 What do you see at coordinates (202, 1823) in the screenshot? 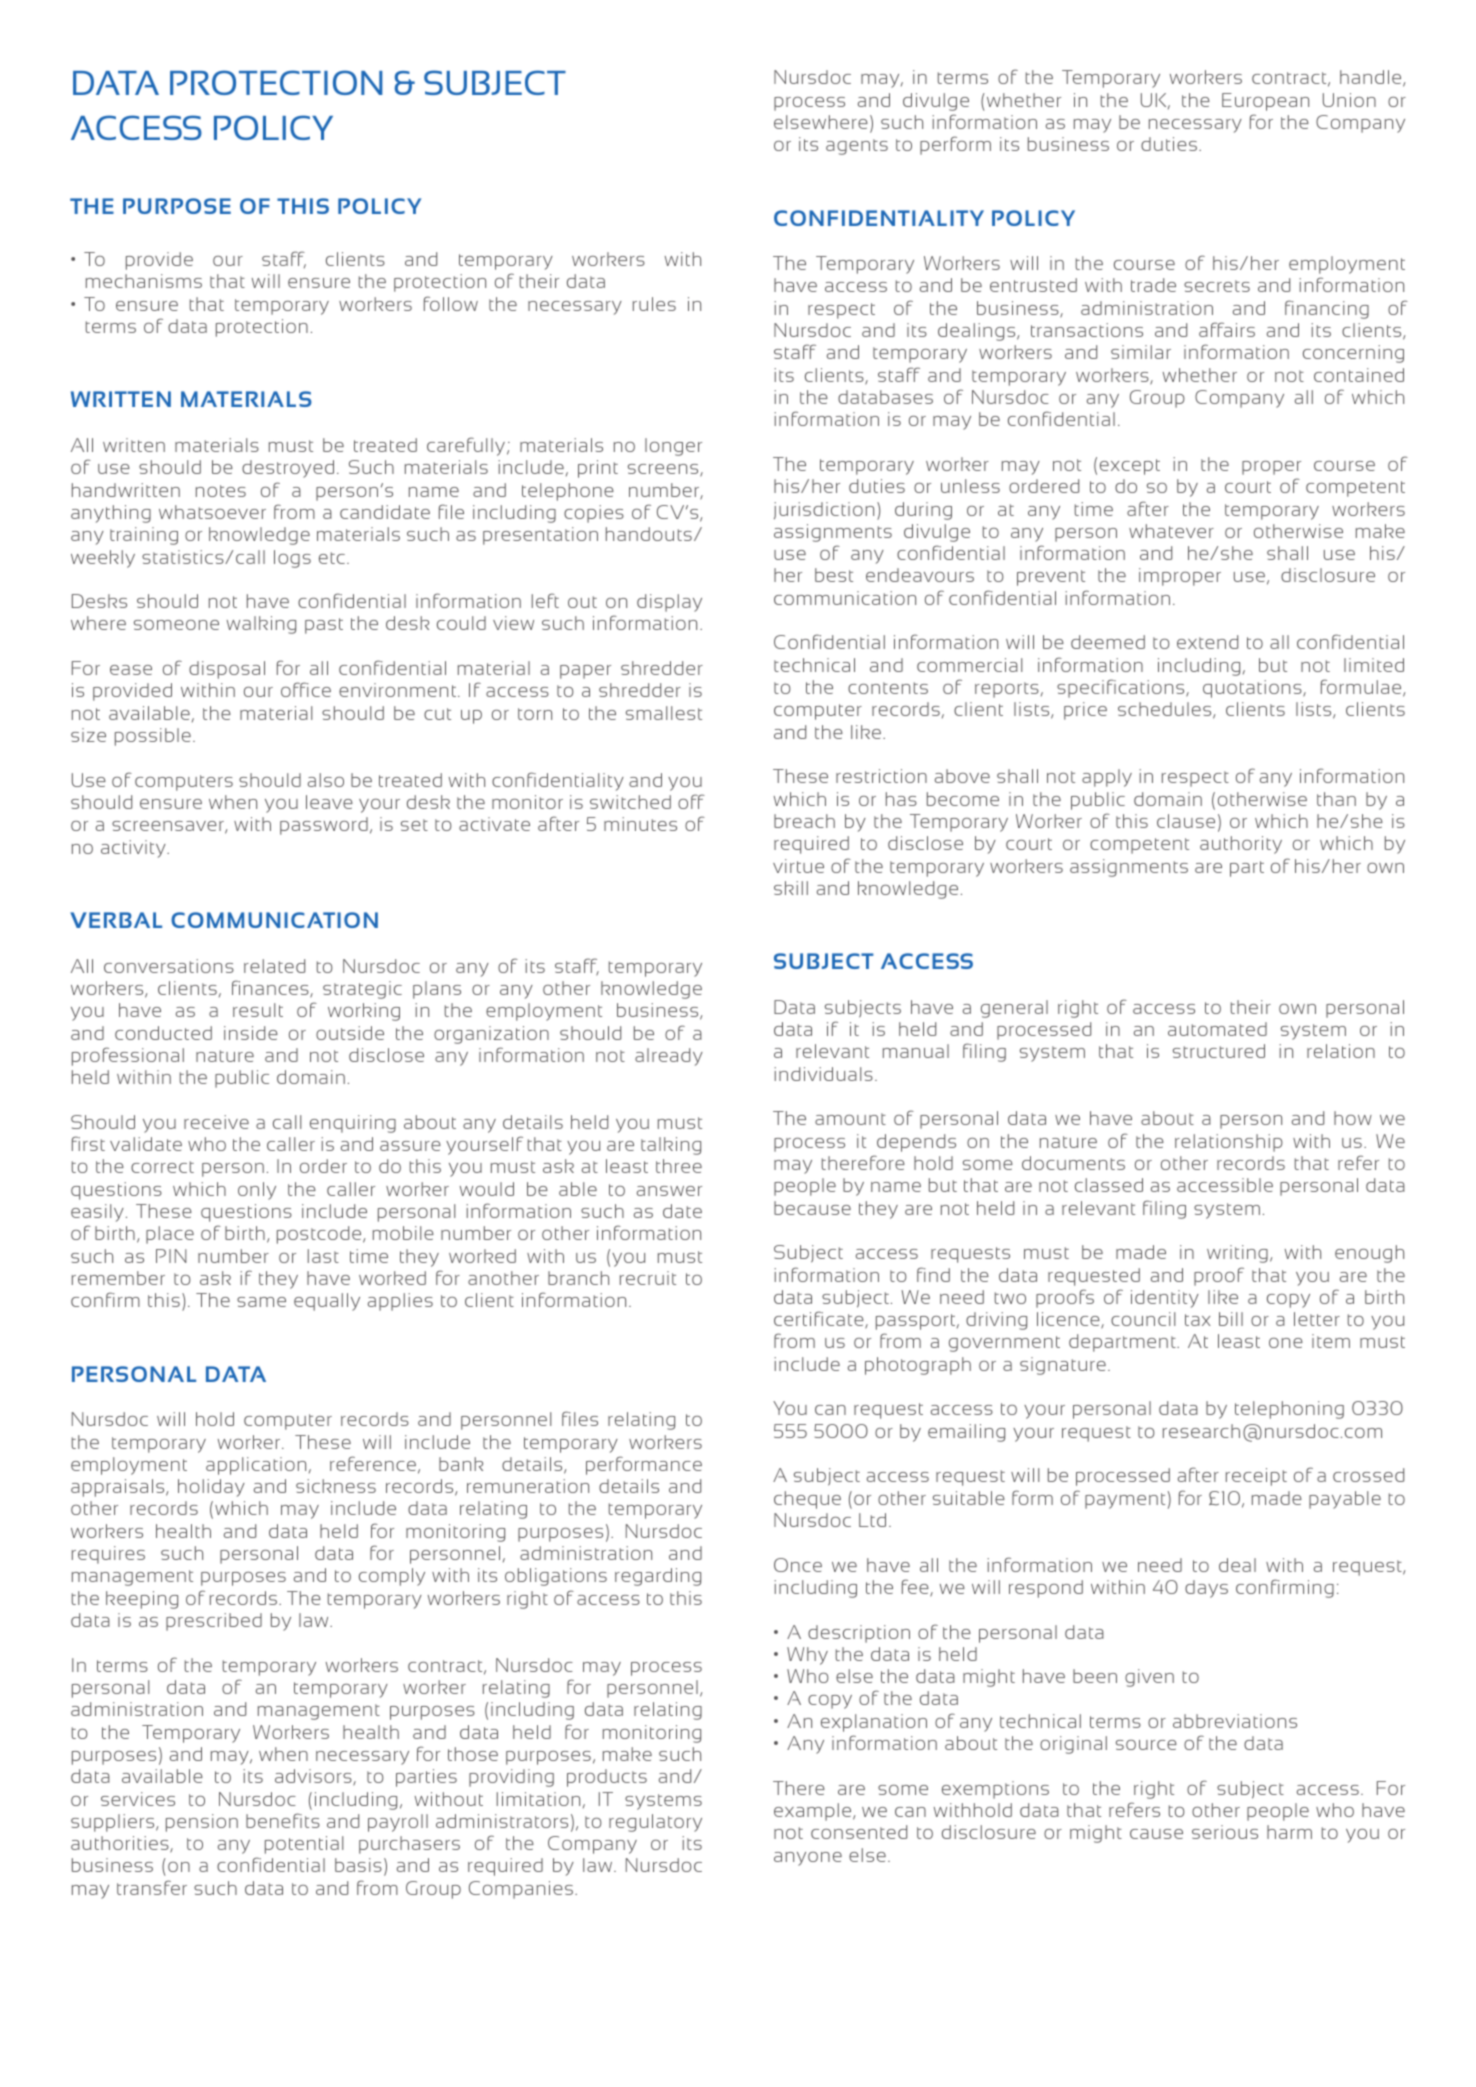
I see `pension` at bounding box center [202, 1823].
